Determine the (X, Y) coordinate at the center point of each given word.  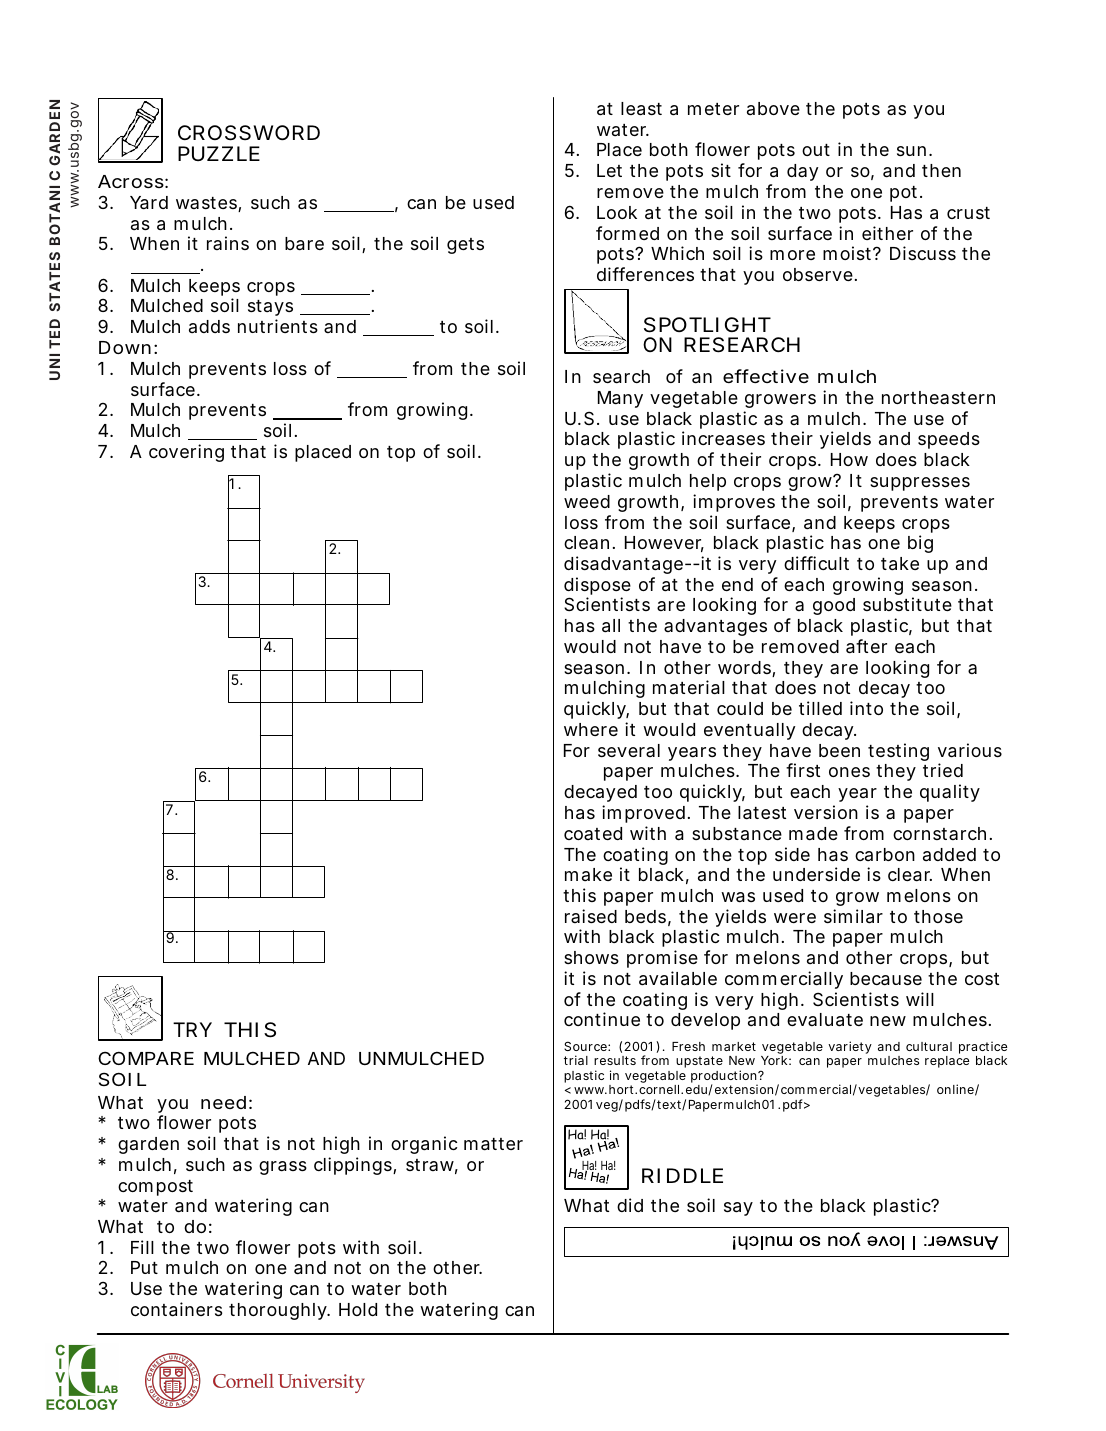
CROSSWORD (249, 133)
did (630, 1205)
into (866, 708)
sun (911, 151)
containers (176, 1309)
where (591, 729)
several (629, 750)
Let (609, 170)
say (738, 1209)
